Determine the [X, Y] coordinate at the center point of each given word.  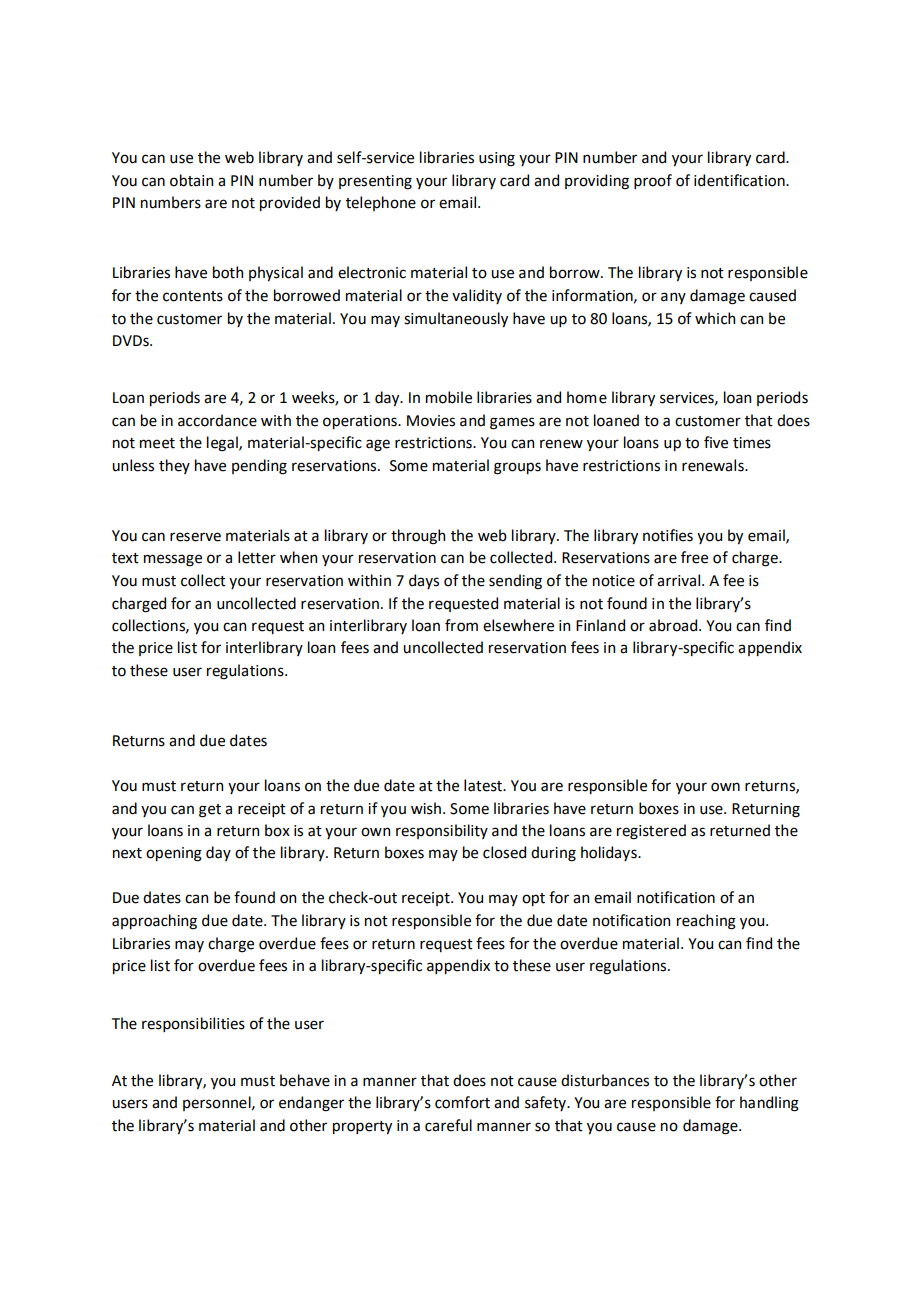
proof [653, 181]
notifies [668, 535]
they [174, 466]
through [418, 537]
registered [651, 832]
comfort [462, 1102]
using [497, 159]
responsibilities [193, 1024]
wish [426, 808]
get [210, 811]
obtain [191, 180]
